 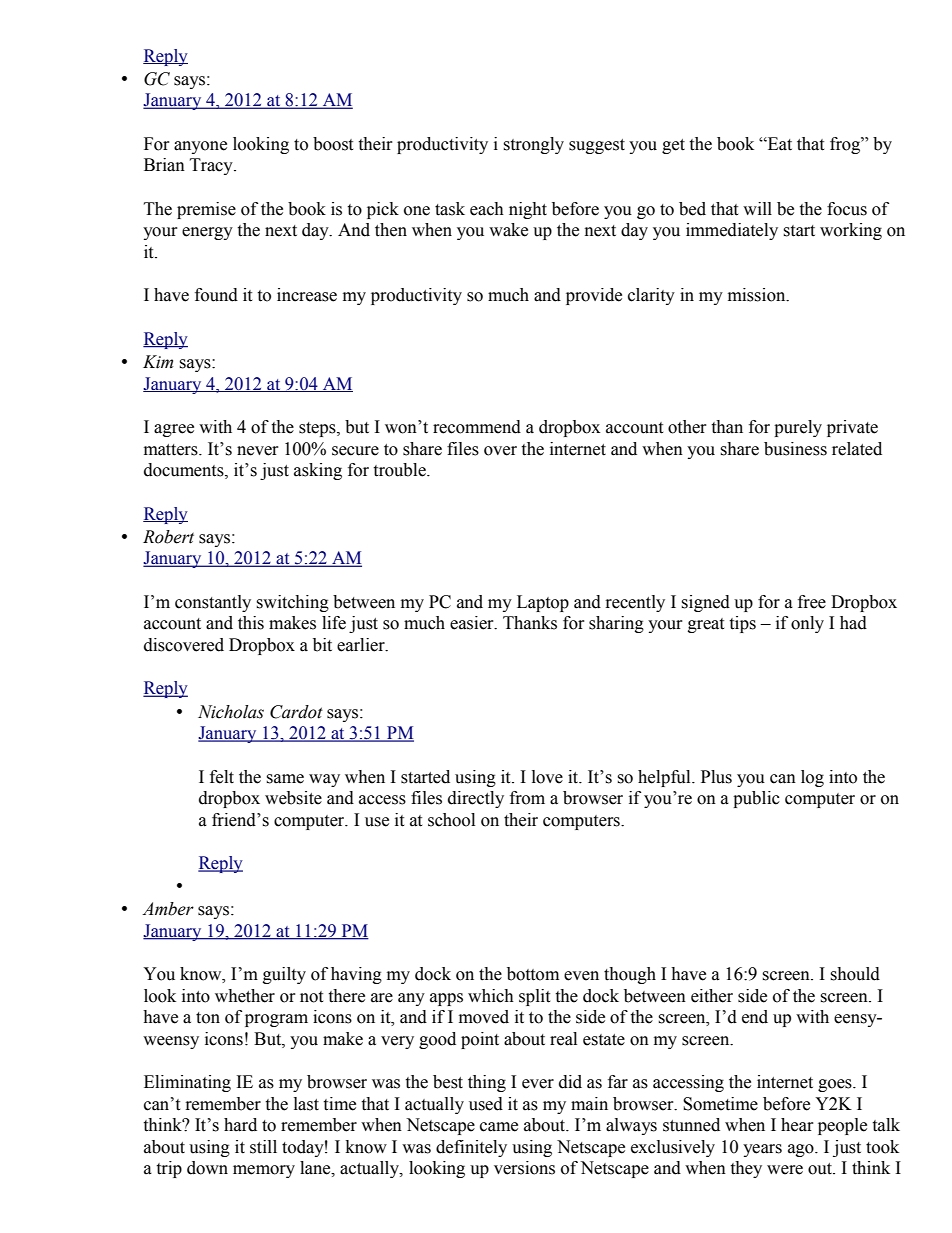 I want to click on Tracy, so click(x=212, y=166).
